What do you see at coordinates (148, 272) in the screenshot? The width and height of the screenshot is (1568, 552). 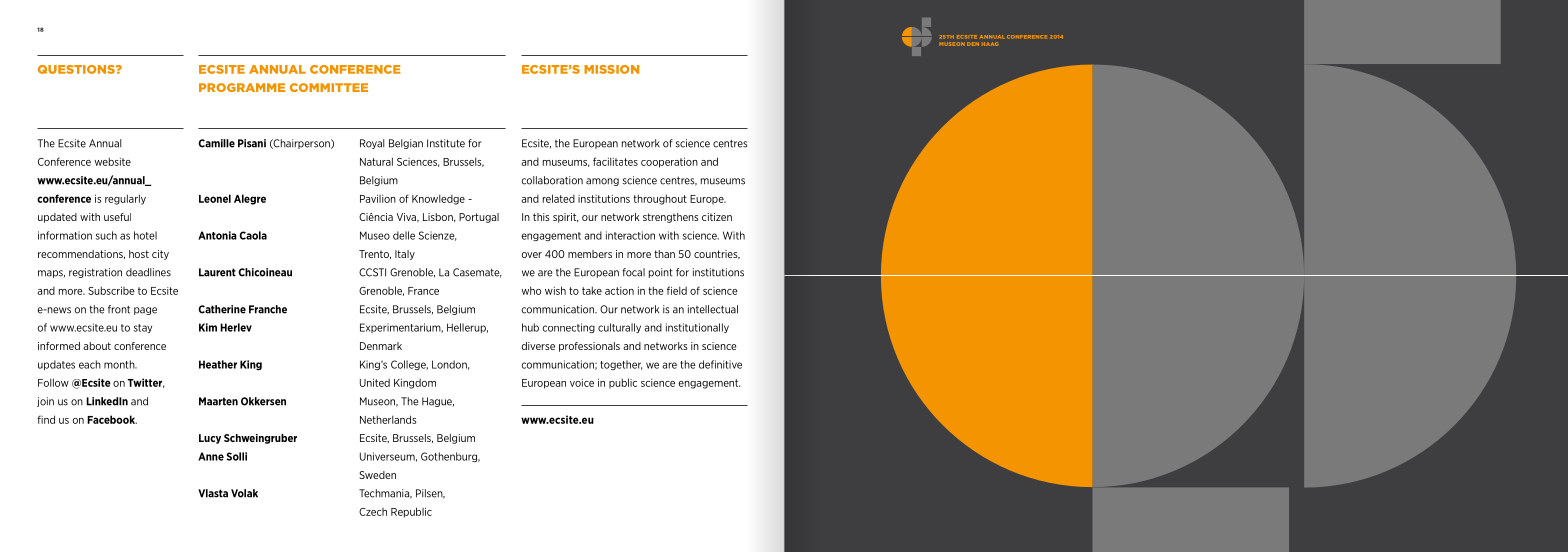 I see `deadlines` at bounding box center [148, 272].
